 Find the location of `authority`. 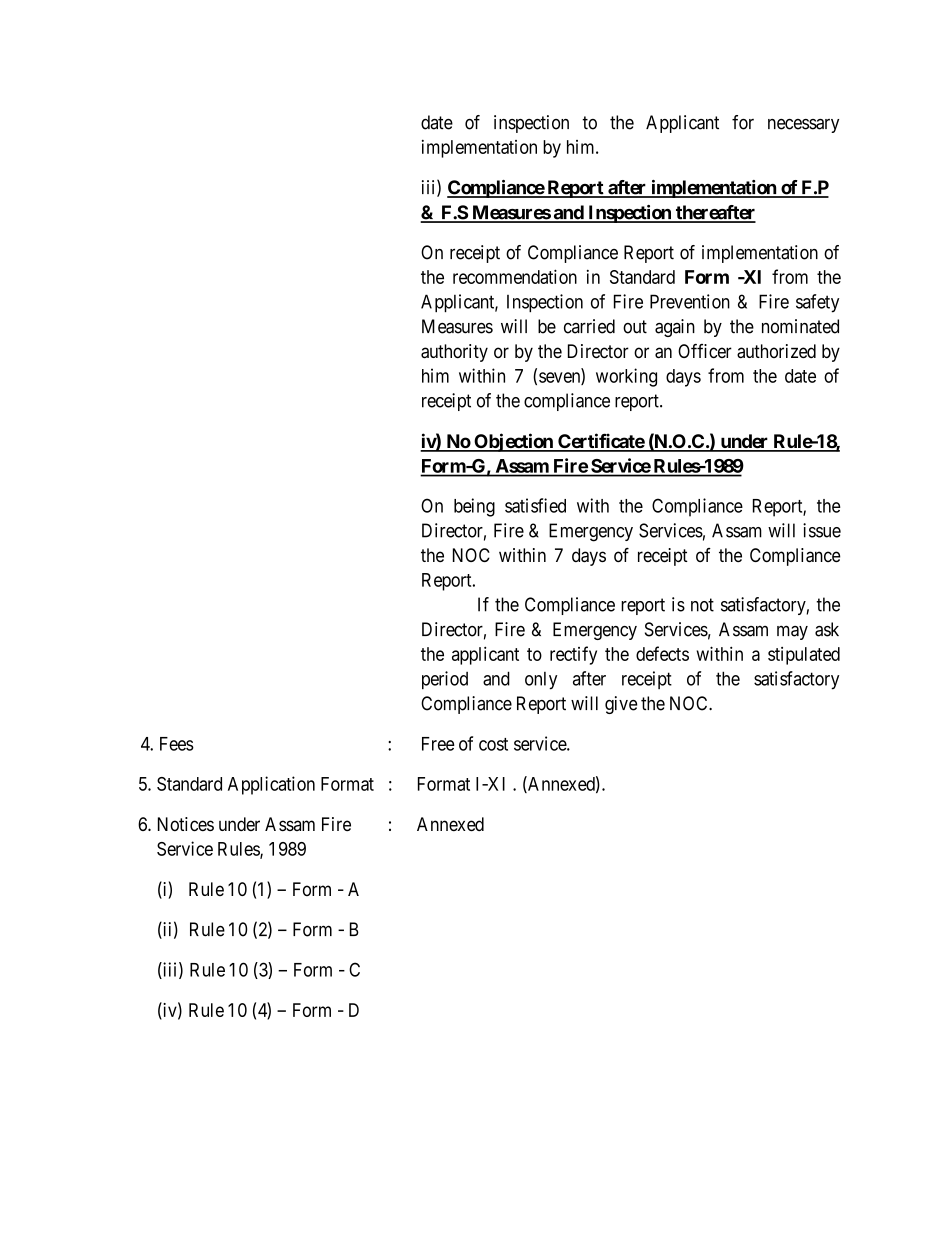

authority is located at coordinates (454, 353).
